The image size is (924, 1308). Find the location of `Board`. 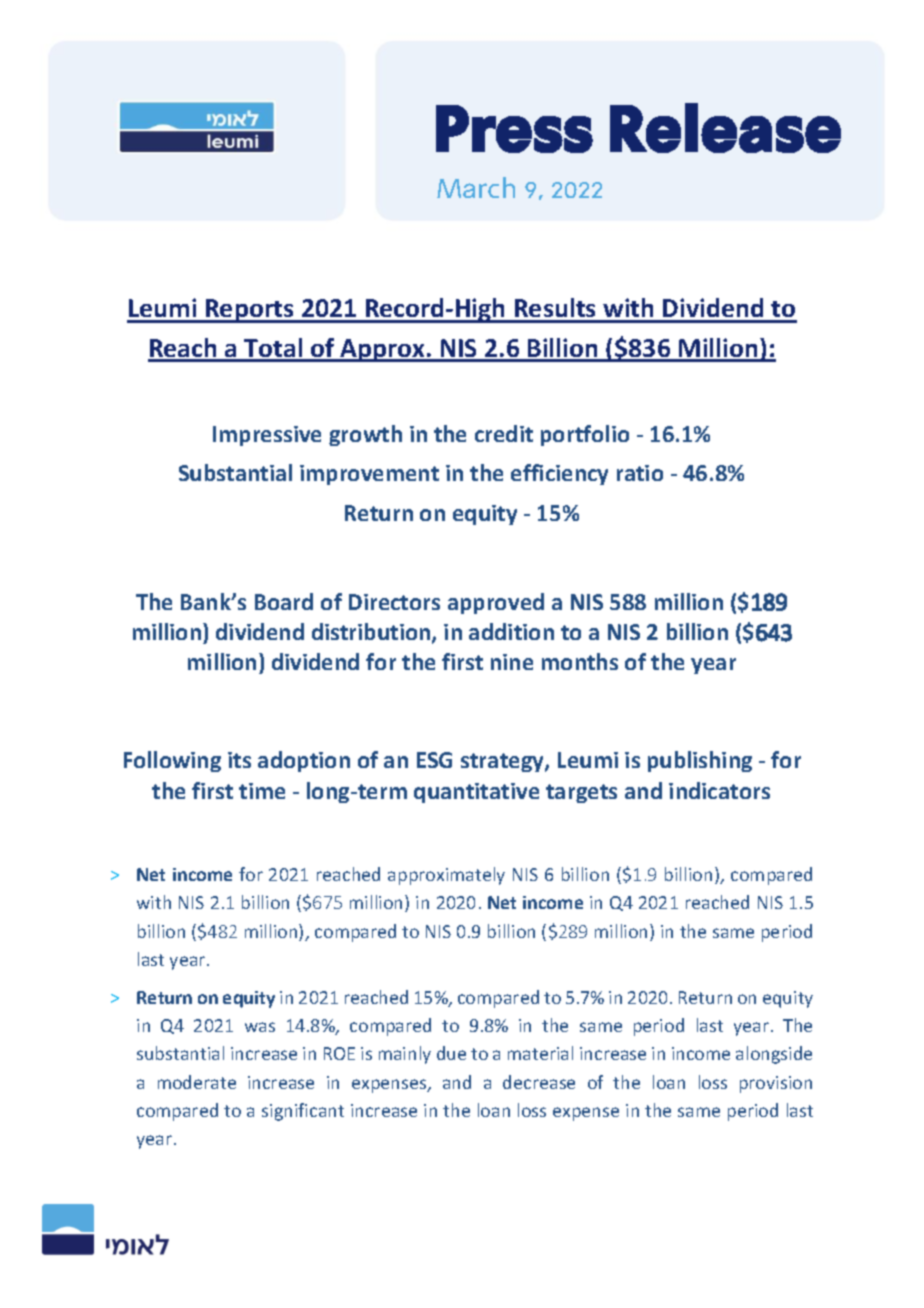

Board is located at coordinates (284, 601).
